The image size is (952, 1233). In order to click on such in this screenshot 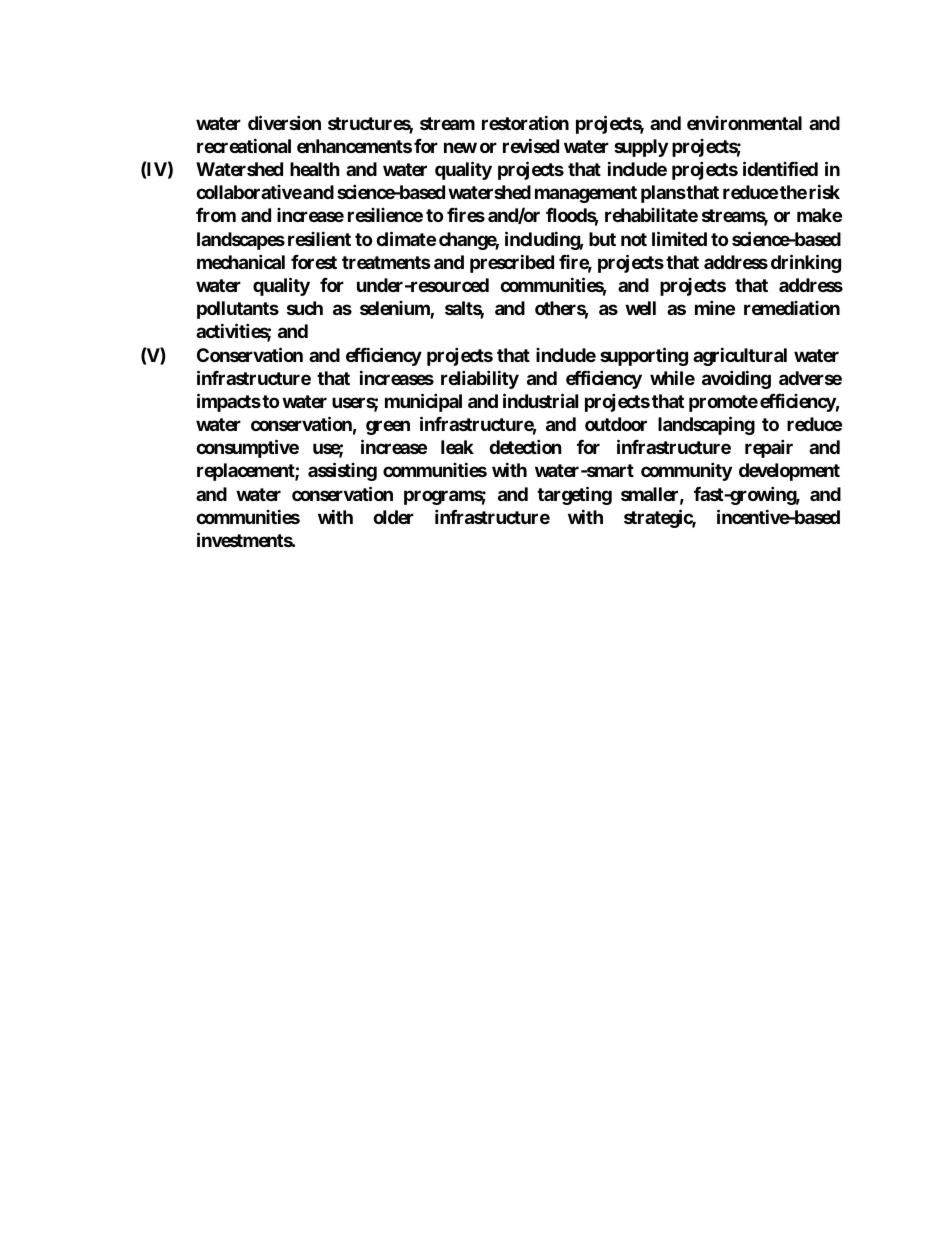, I will do `click(305, 308)`.
